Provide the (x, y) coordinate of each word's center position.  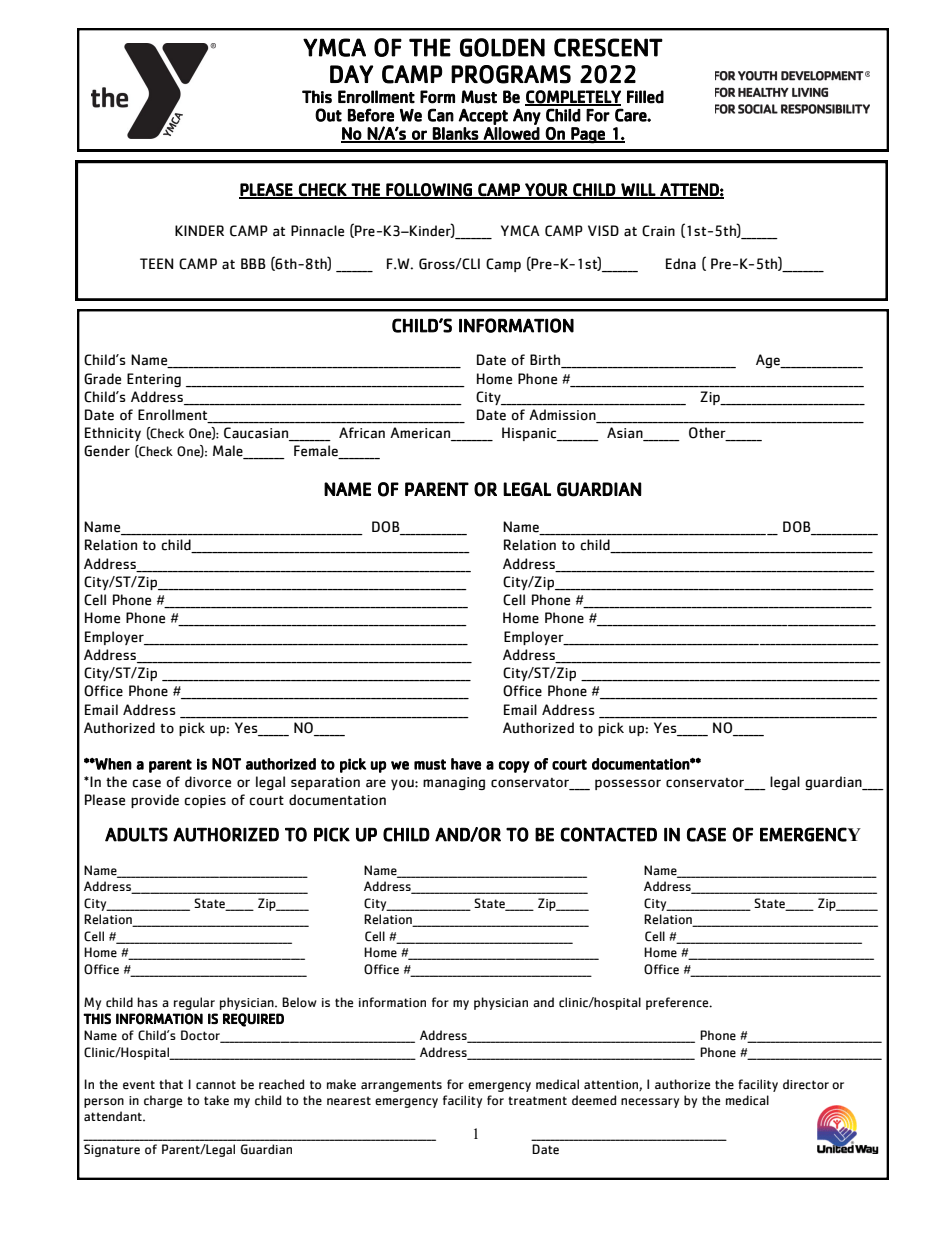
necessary (650, 1103)
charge (163, 1101)
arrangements (401, 1086)
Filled (645, 97)
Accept (483, 117)
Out (328, 115)
